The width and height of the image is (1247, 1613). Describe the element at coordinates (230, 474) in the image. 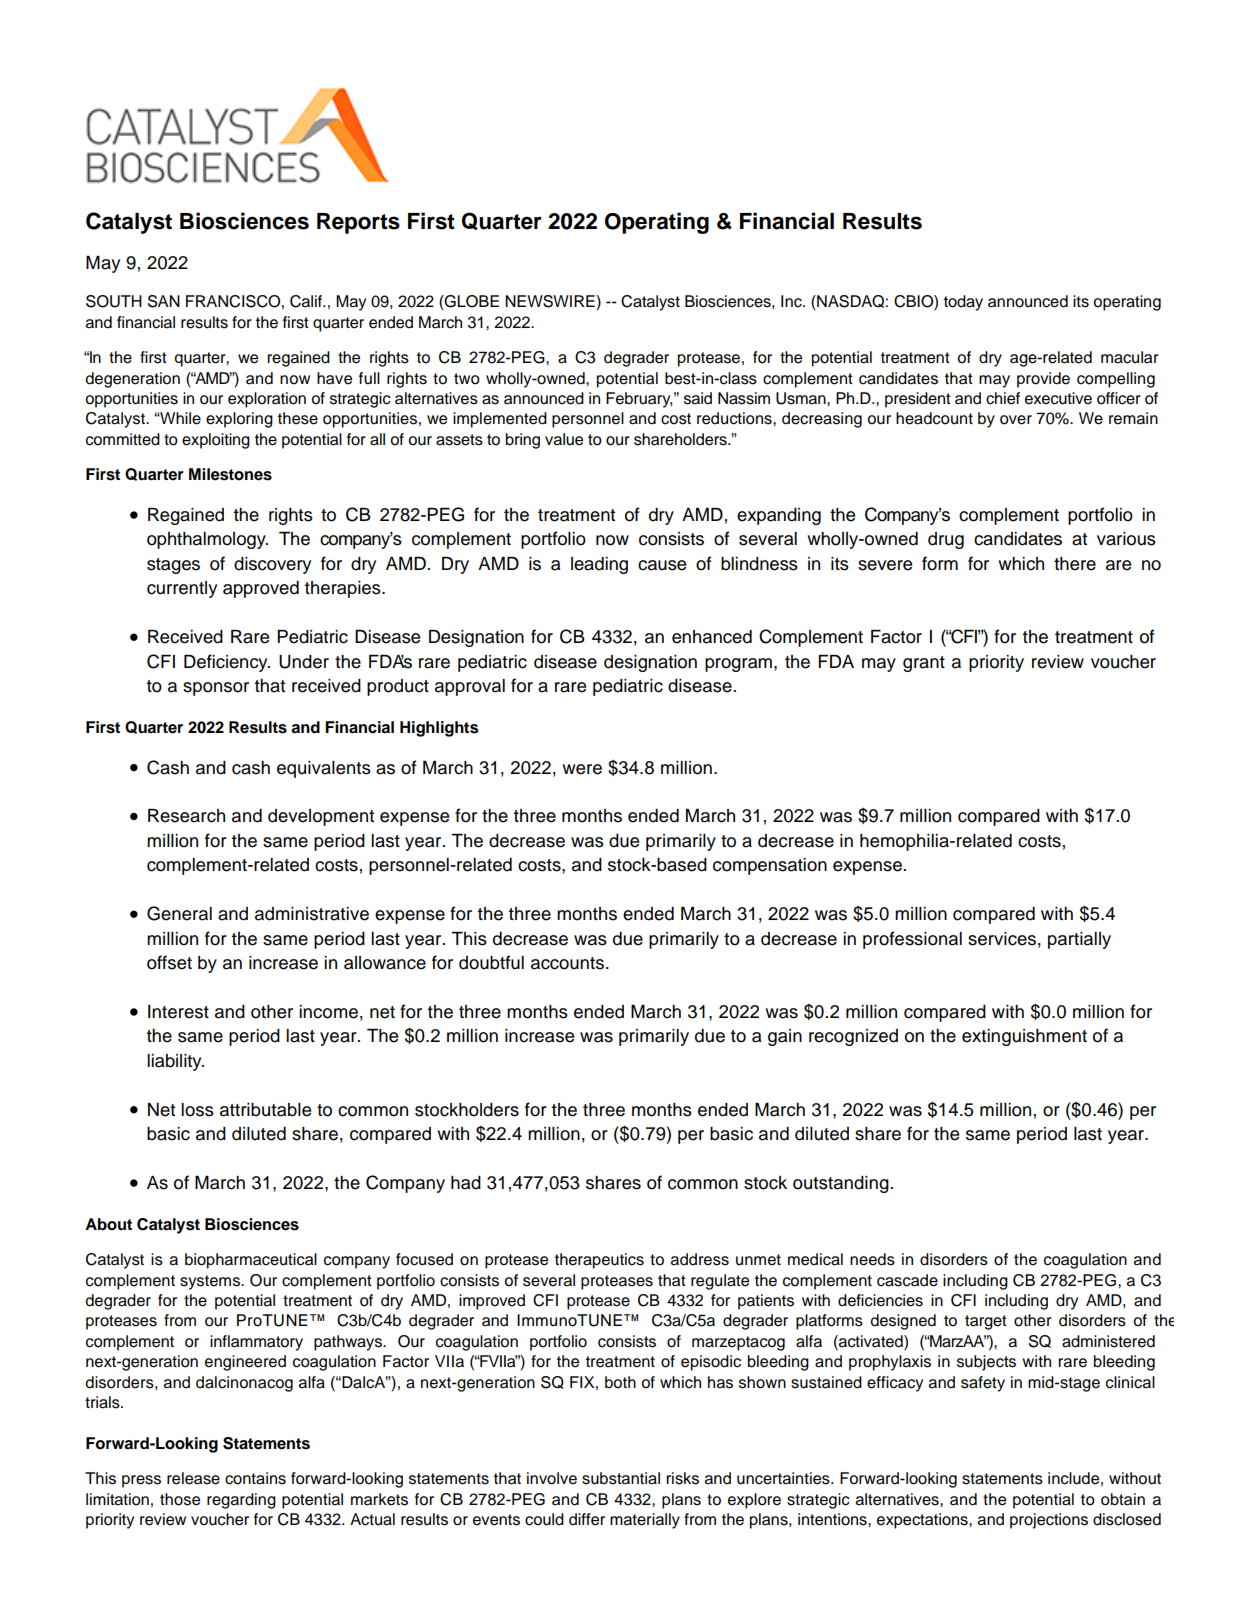

I see `Milestones` at that location.
